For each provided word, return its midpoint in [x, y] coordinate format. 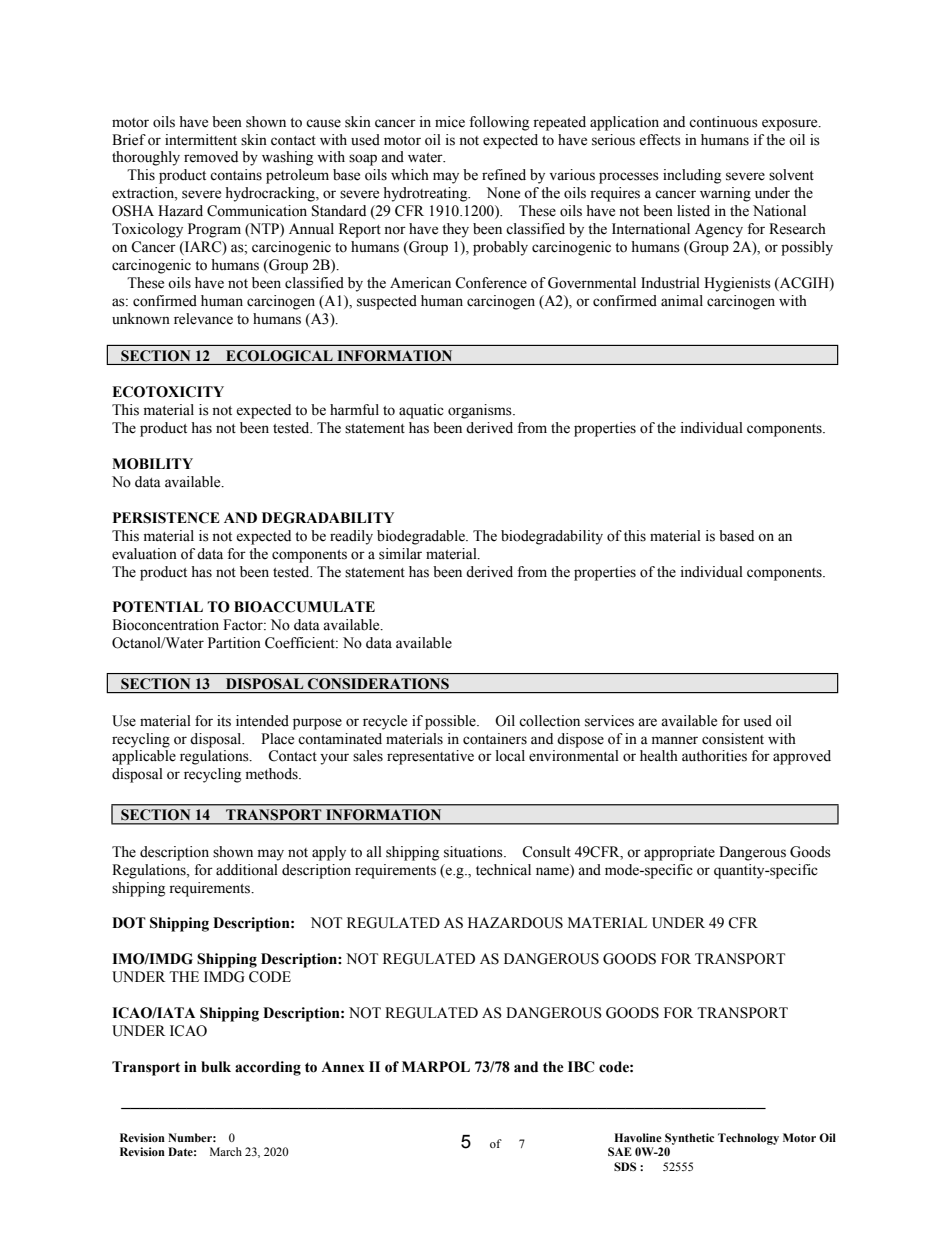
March [226, 1151]
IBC [581, 1067]
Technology [748, 1139]
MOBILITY [152, 464]
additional [247, 870]
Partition [234, 643]
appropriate [679, 853]
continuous [723, 122]
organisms [481, 411]
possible [451, 722]
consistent [733, 739]
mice [450, 122]
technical [503, 870]
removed [211, 157]
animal [682, 300]
